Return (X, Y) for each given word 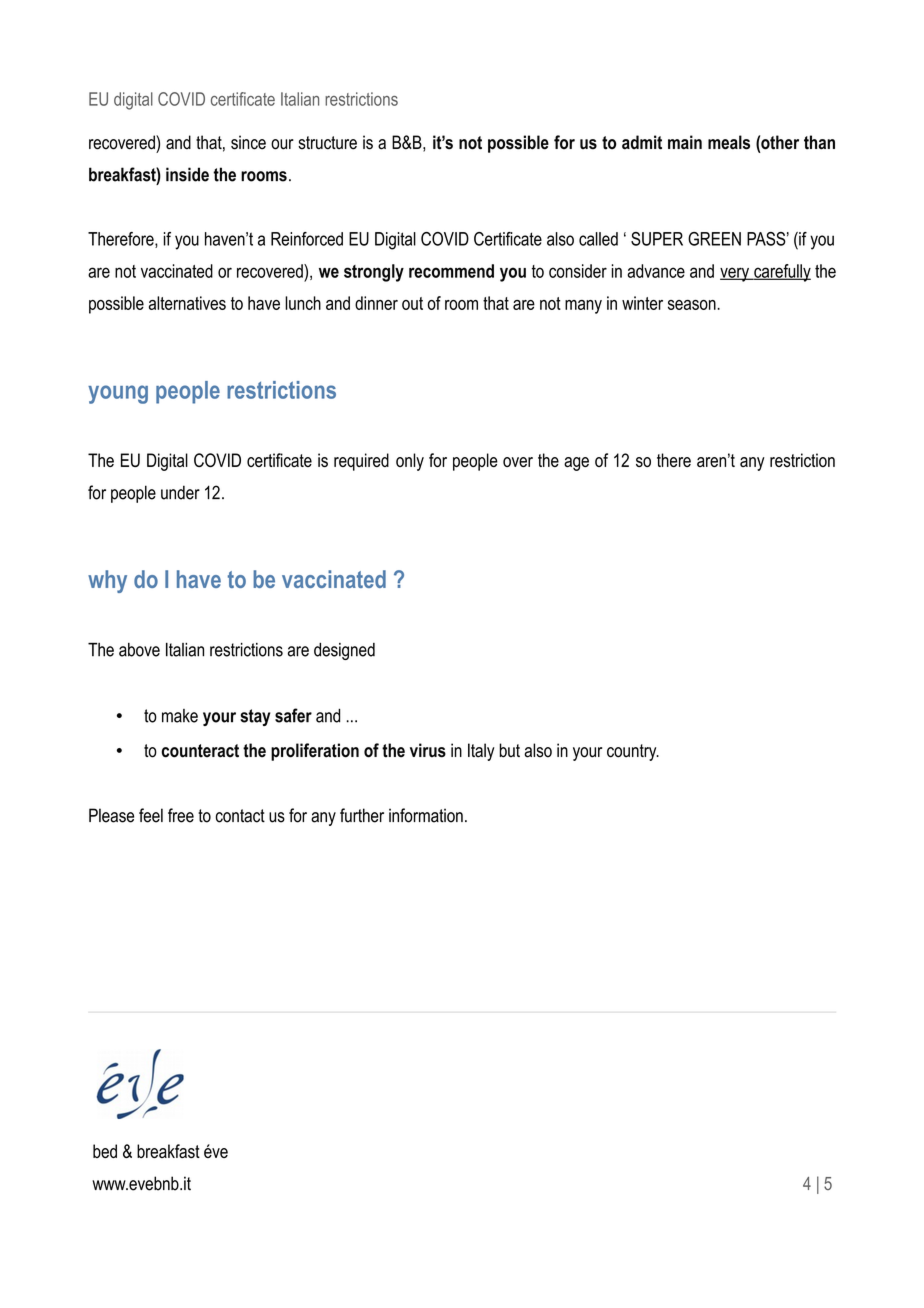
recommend (451, 271)
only (410, 462)
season (693, 305)
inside (187, 174)
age (576, 464)
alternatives (187, 303)
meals (729, 142)
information (426, 815)
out (412, 303)
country (633, 752)
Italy (481, 752)
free (181, 815)
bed (105, 1151)
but (509, 750)
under (180, 492)
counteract (200, 751)
